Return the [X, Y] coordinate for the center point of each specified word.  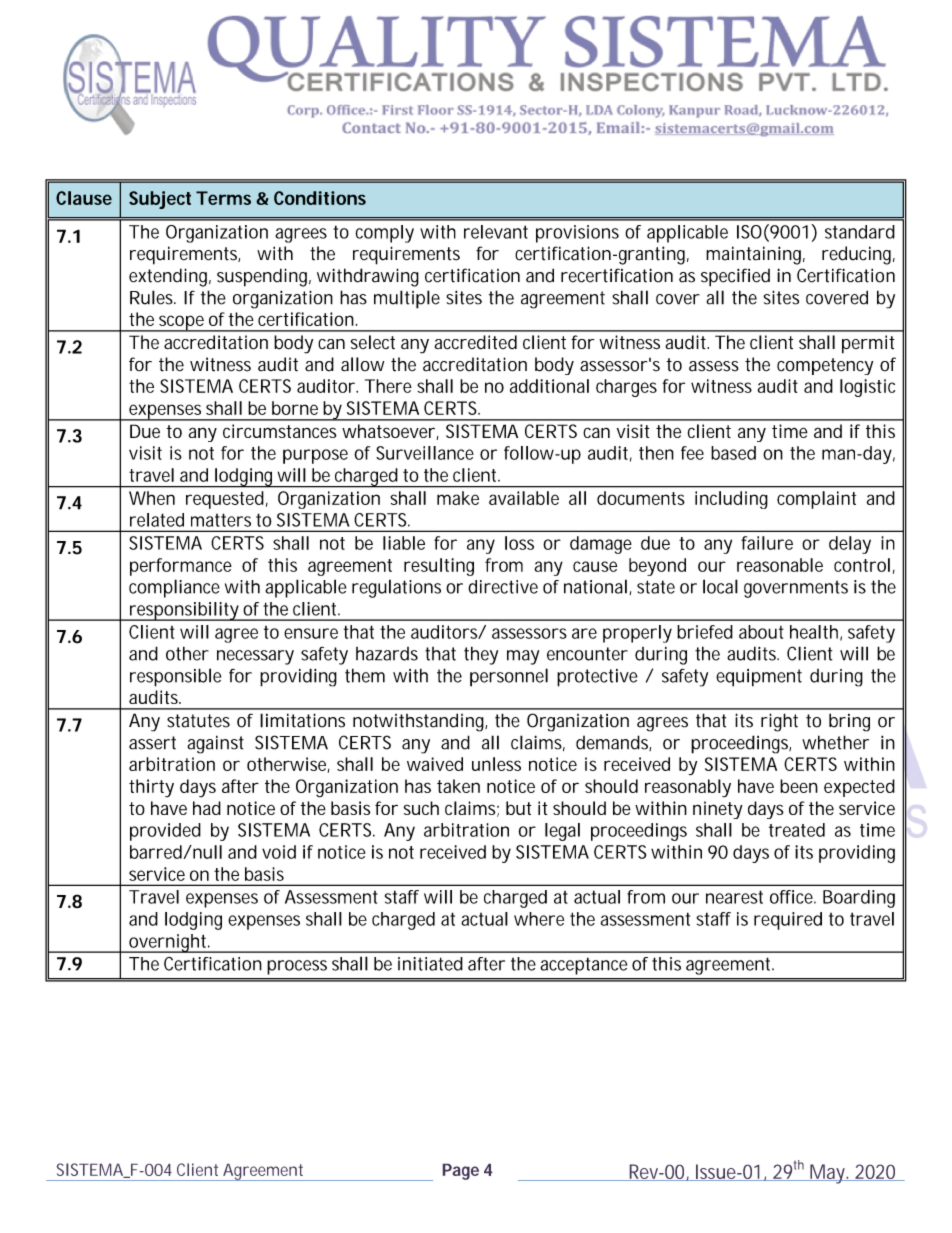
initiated [430, 964]
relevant [496, 232]
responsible [175, 677]
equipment [759, 678]
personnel [509, 677]
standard [860, 232]
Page [461, 1172]
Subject [160, 200]
